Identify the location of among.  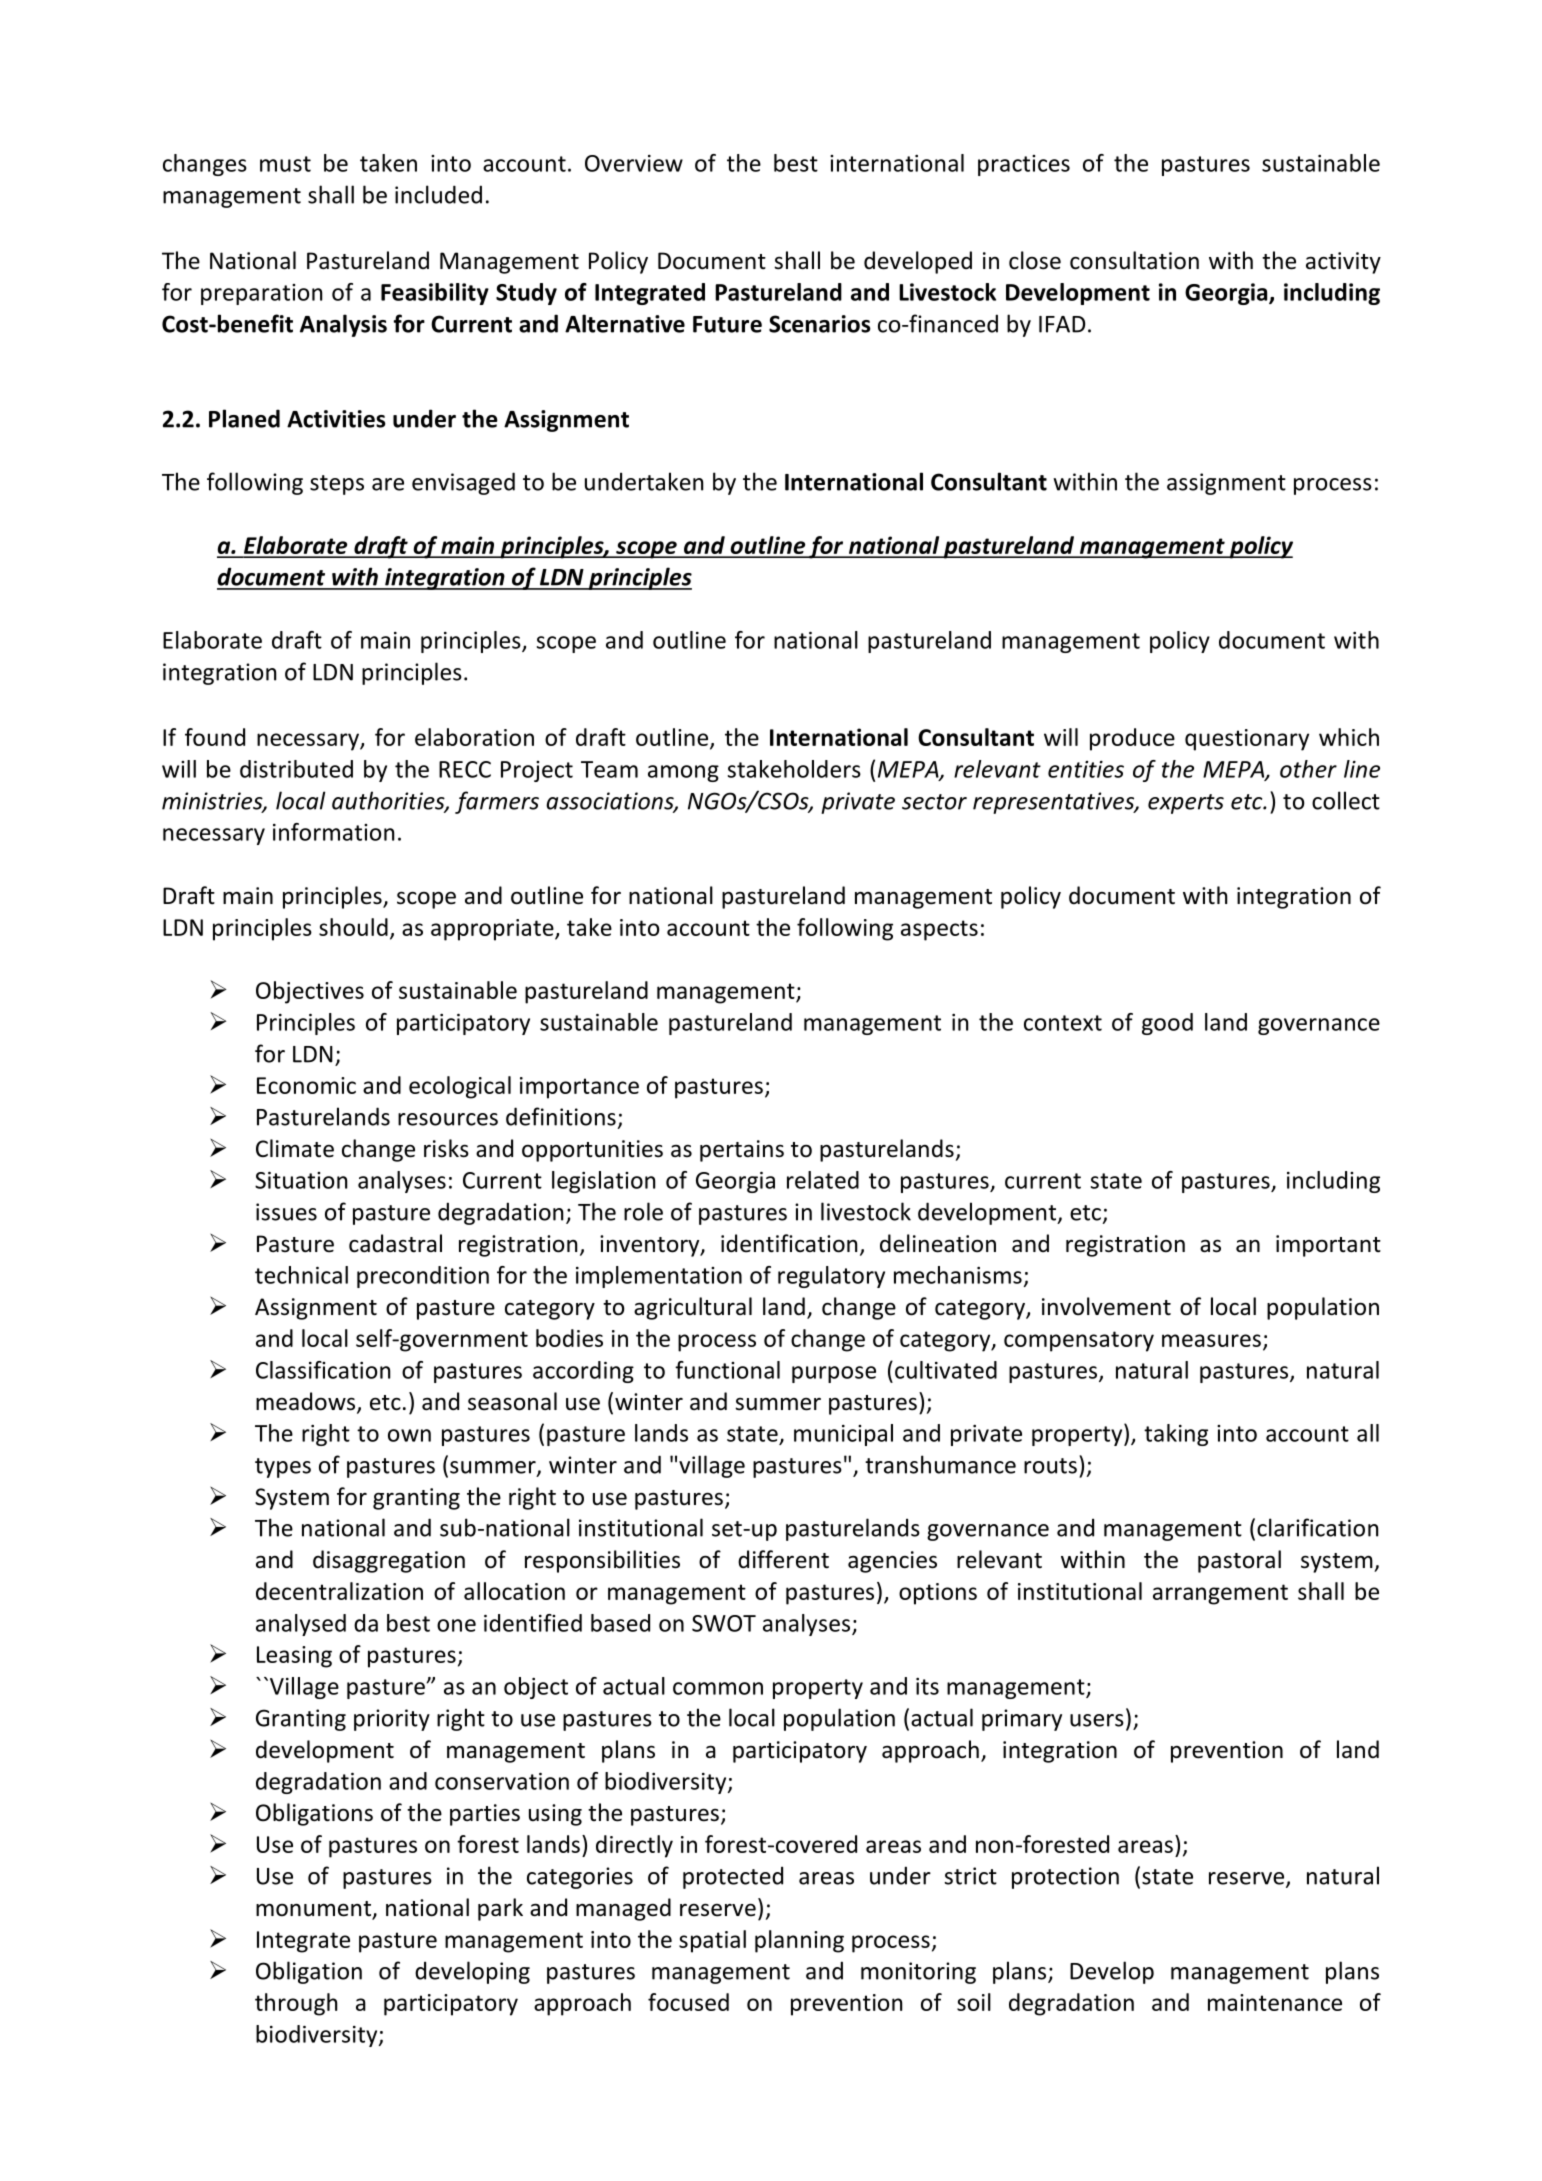
(683, 773).
